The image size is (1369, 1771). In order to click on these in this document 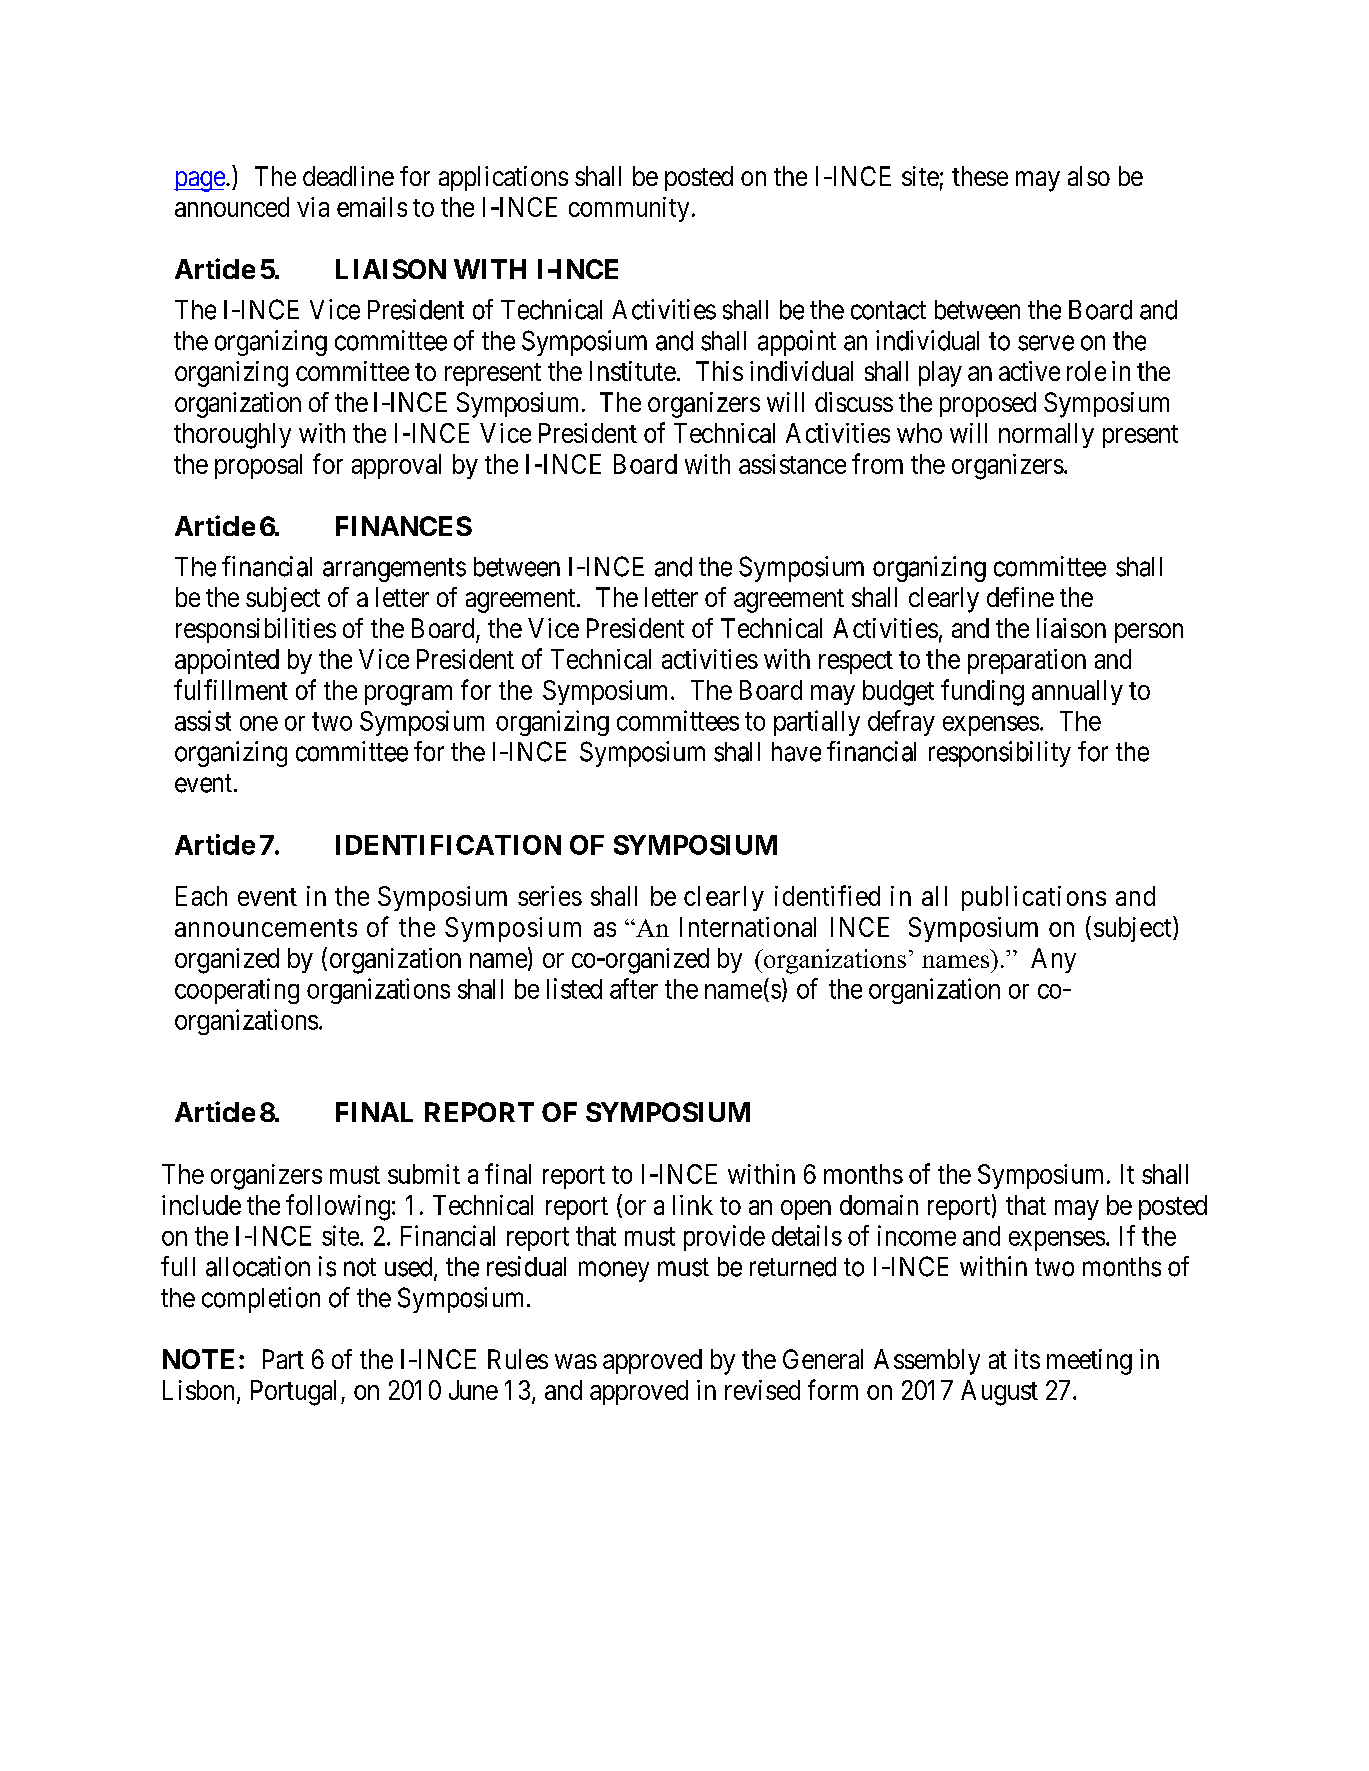, I will do `click(980, 176)`.
